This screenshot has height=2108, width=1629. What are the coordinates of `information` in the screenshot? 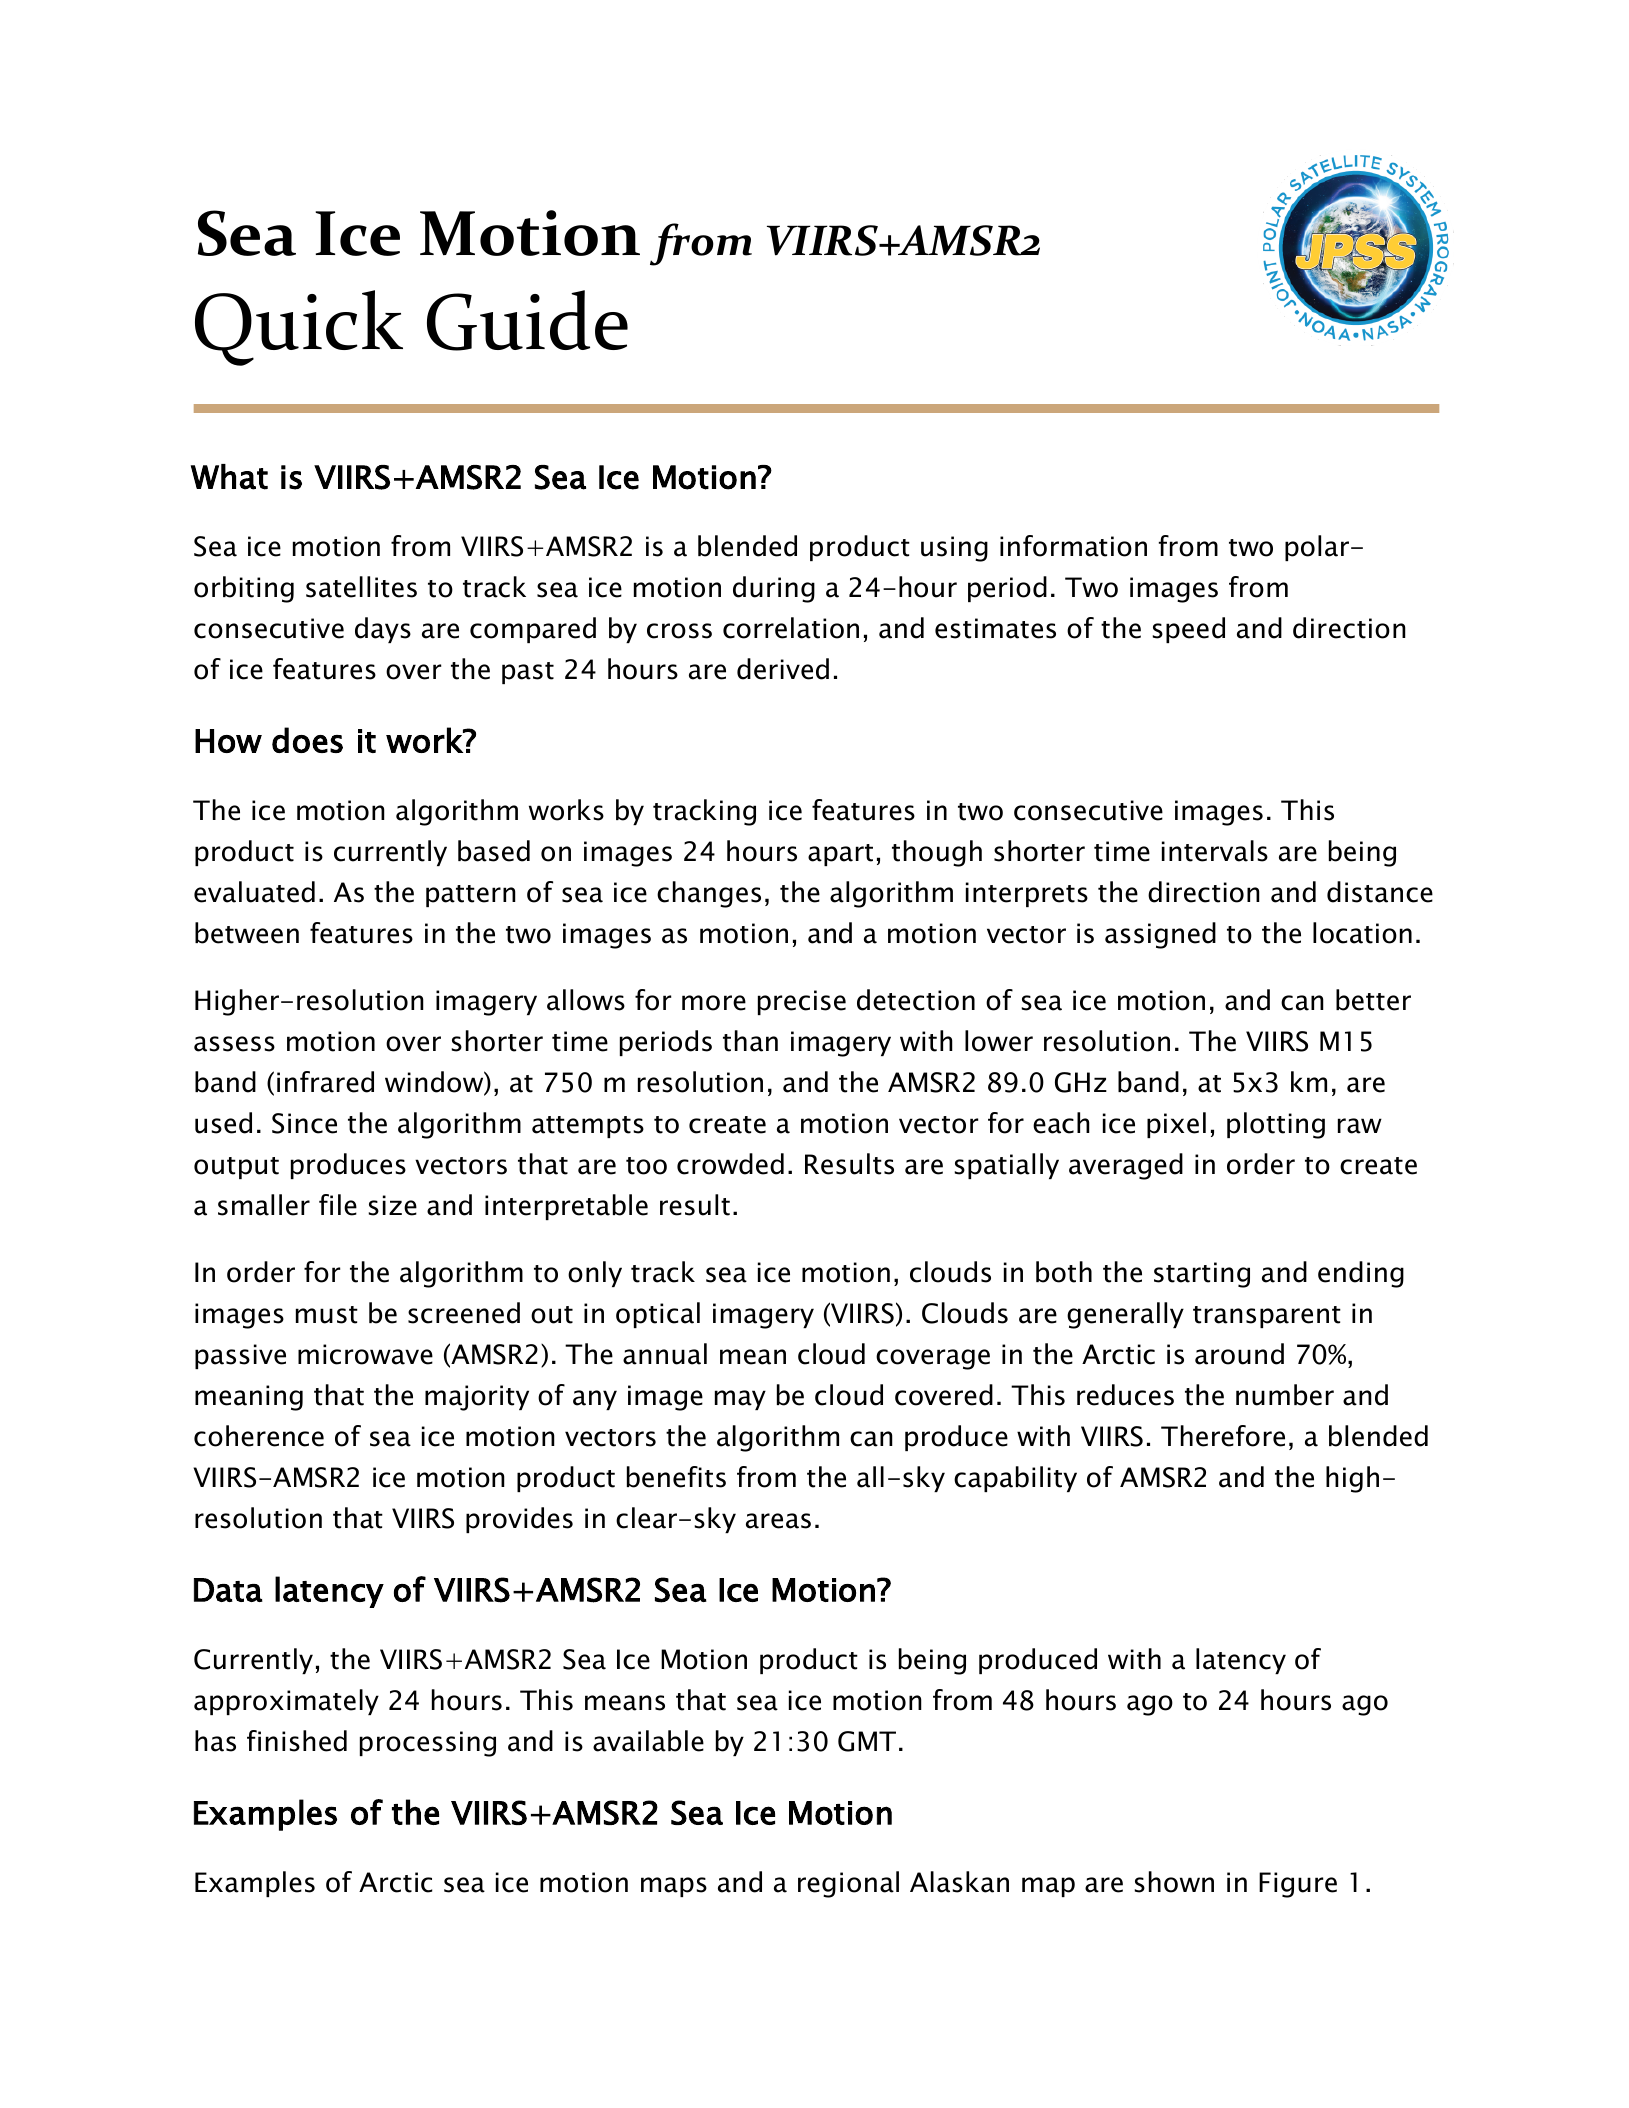 It's located at (1073, 546).
